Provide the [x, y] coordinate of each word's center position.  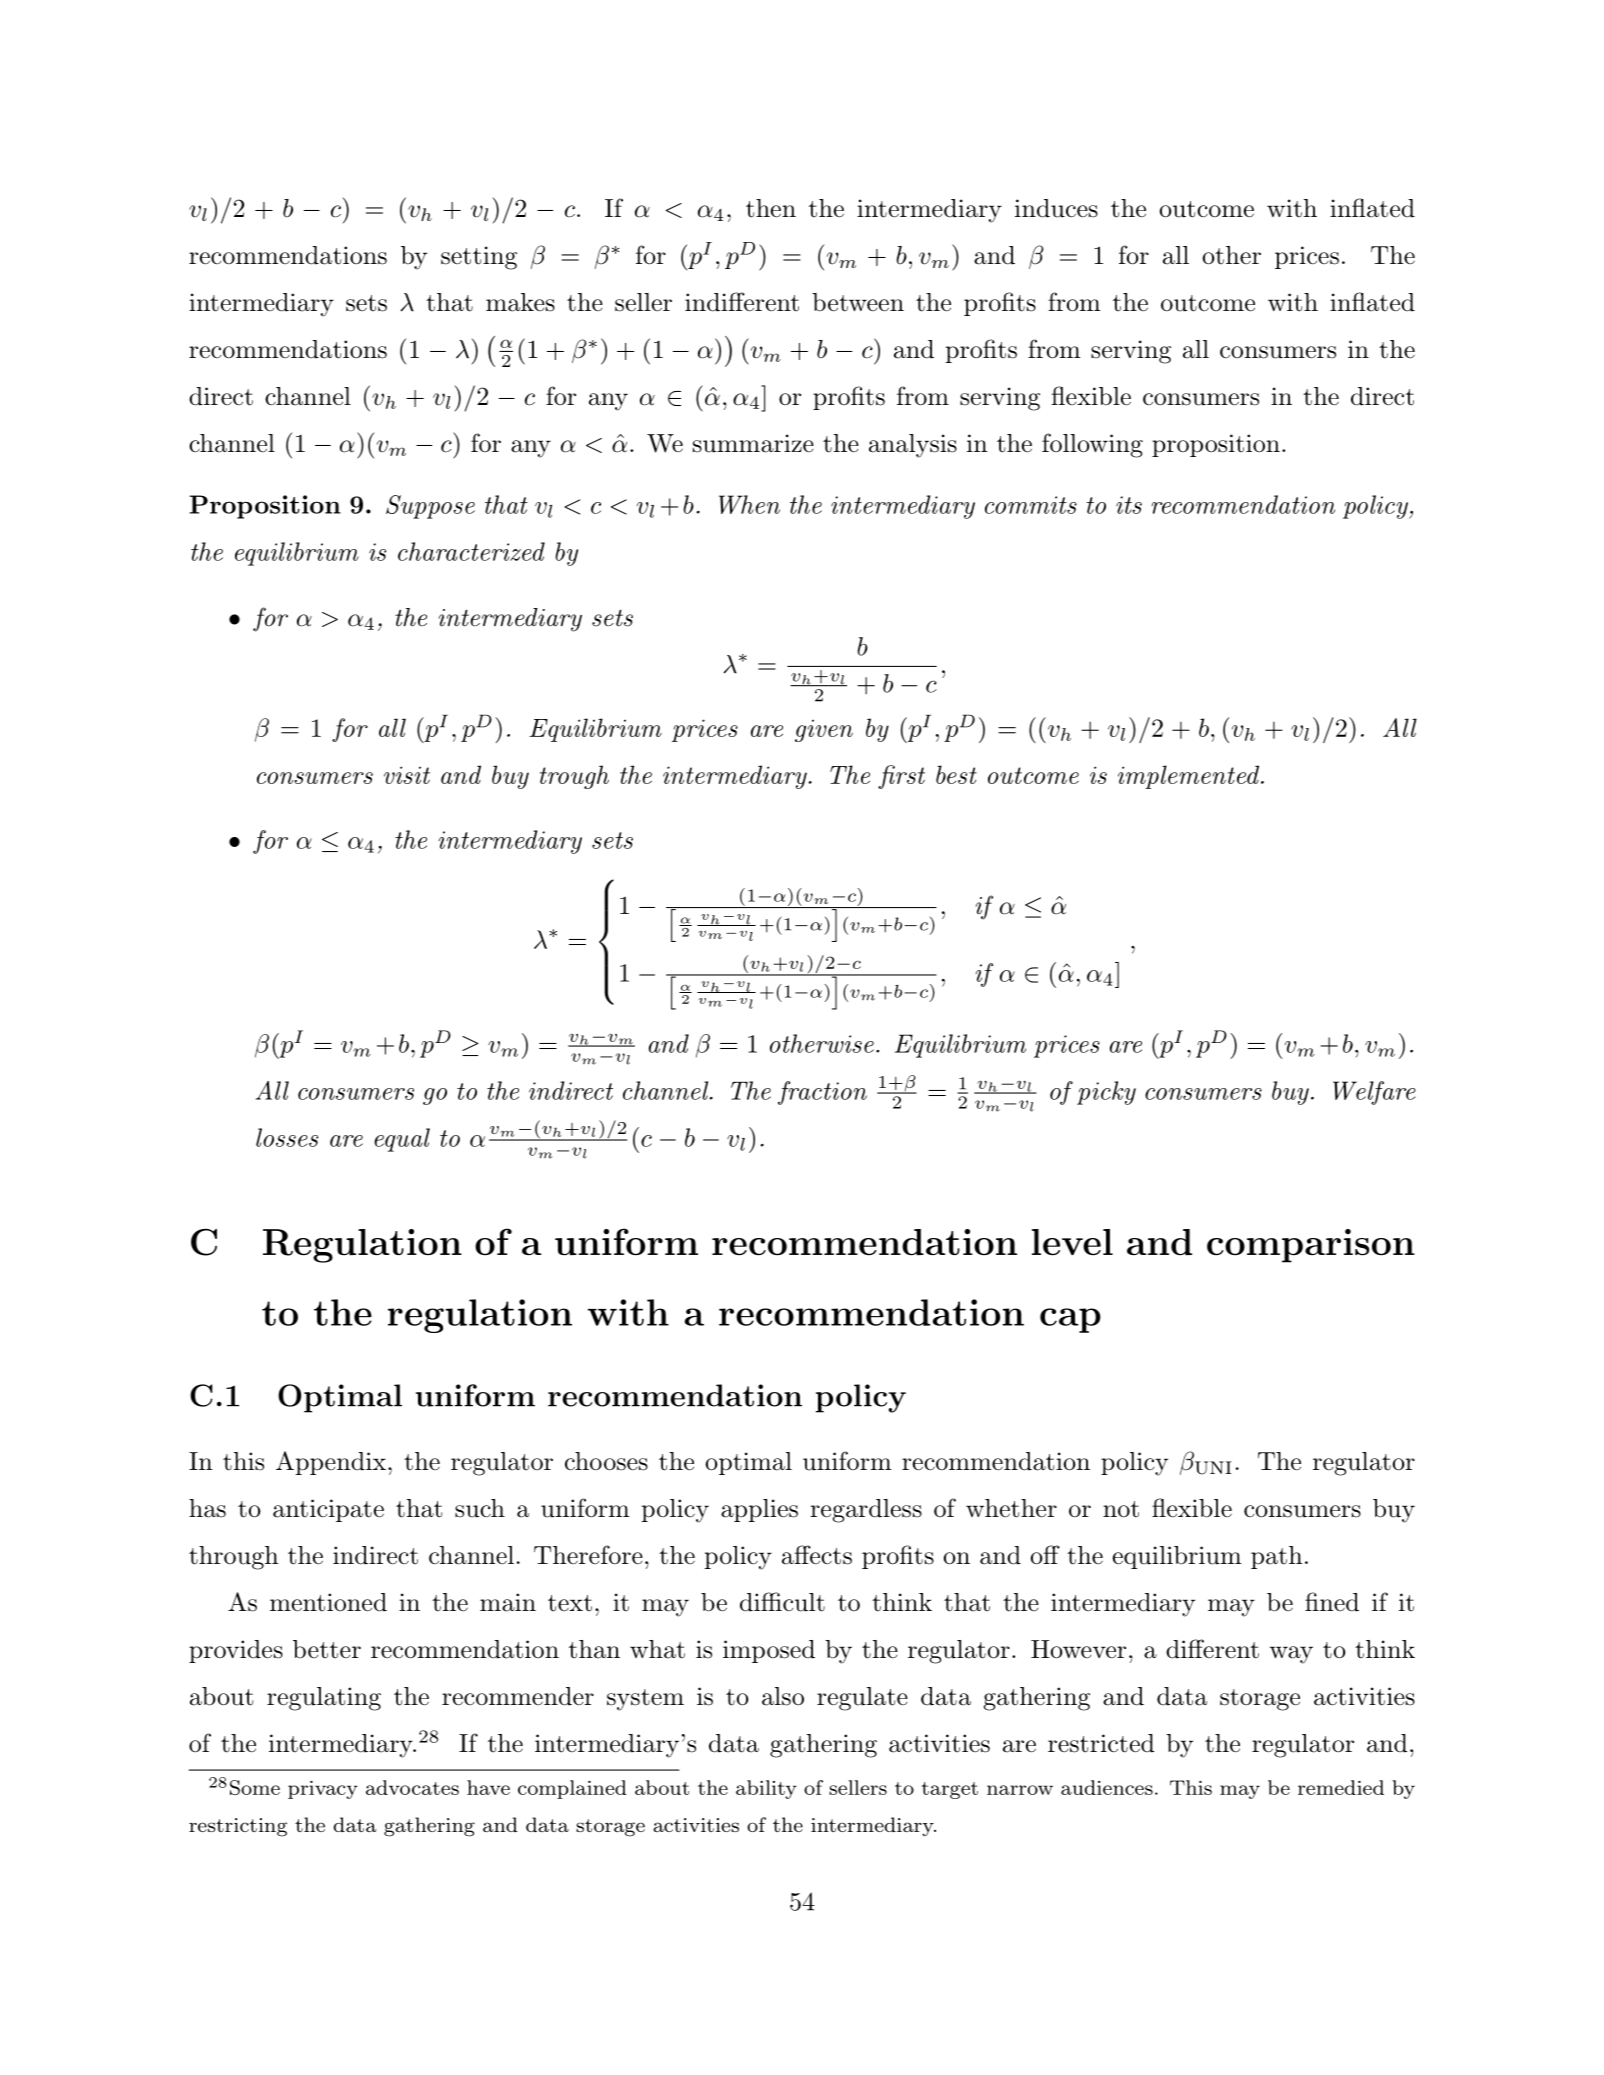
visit [407, 775]
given [824, 730]
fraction [822, 1093]
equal [402, 1140]
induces [1056, 208]
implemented [1188, 777]
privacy [323, 1790]
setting [479, 258]
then [771, 208]
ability [766, 1789]
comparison [1311, 1246]
